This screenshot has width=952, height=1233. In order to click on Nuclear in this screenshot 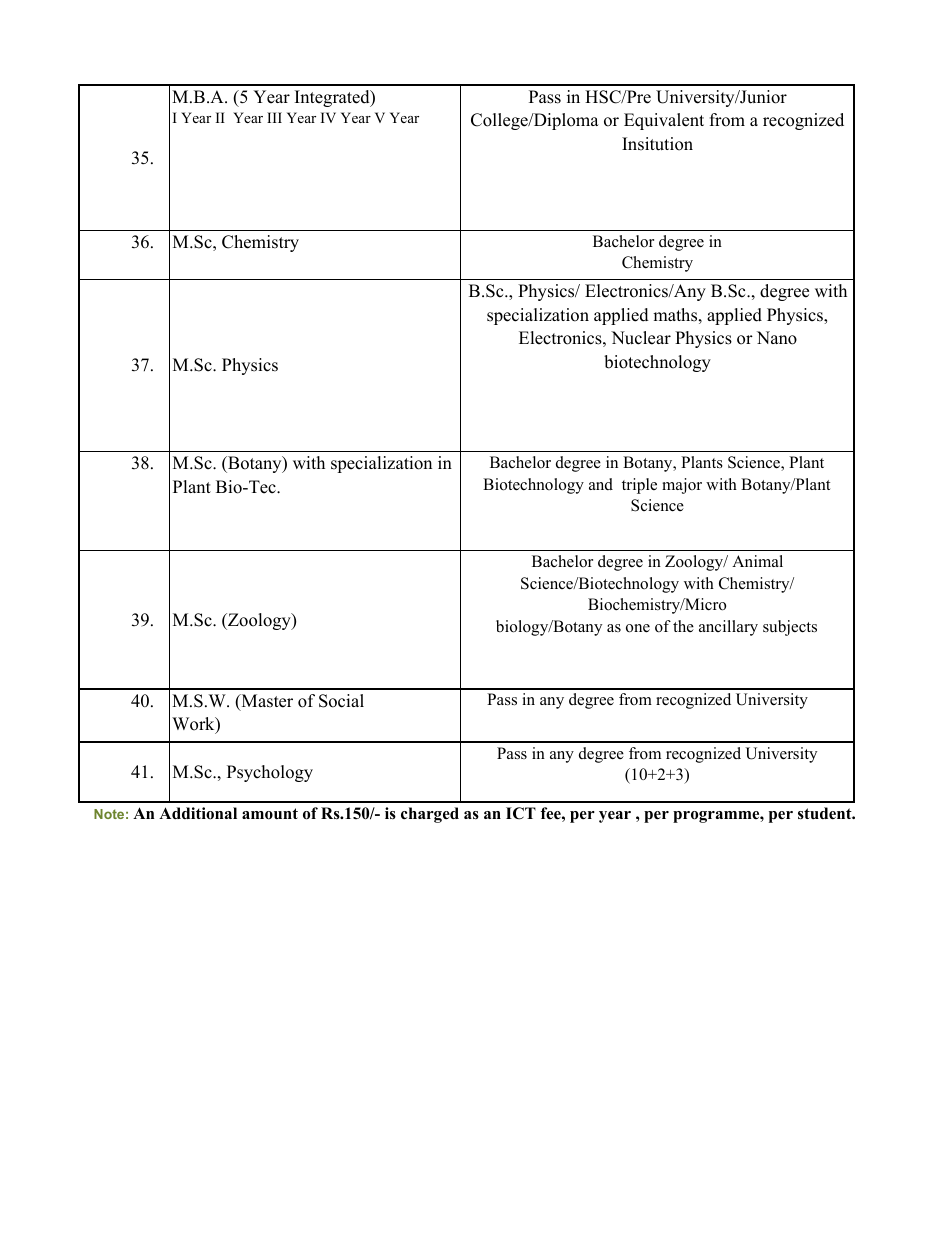, I will do `click(641, 338)`.
